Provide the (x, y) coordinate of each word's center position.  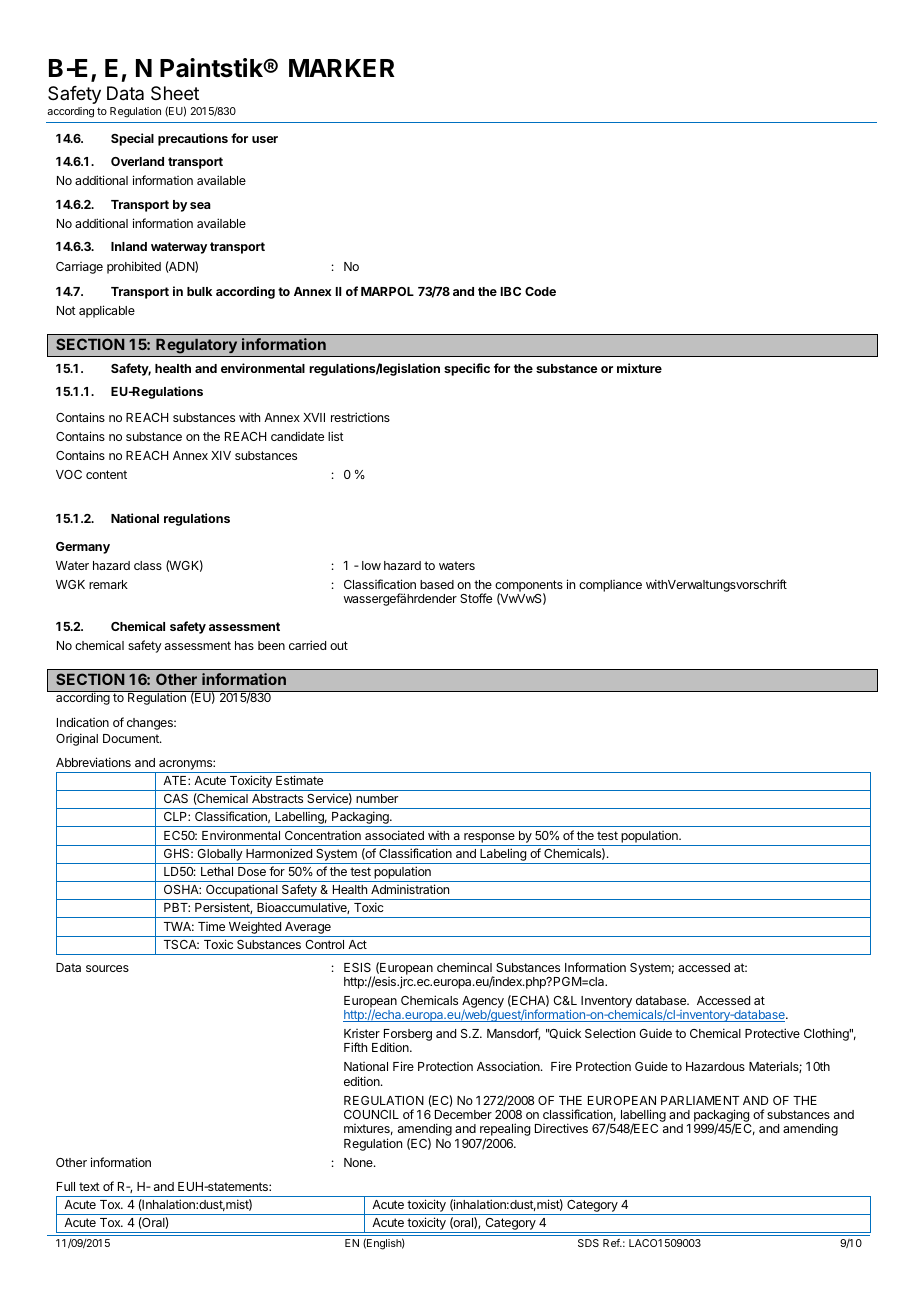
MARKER (342, 68)
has (244, 645)
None (359, 1162)
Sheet (175, 93)
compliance (610, 586)
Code (540, 291)
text (89, 1186)
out (339, 645)
